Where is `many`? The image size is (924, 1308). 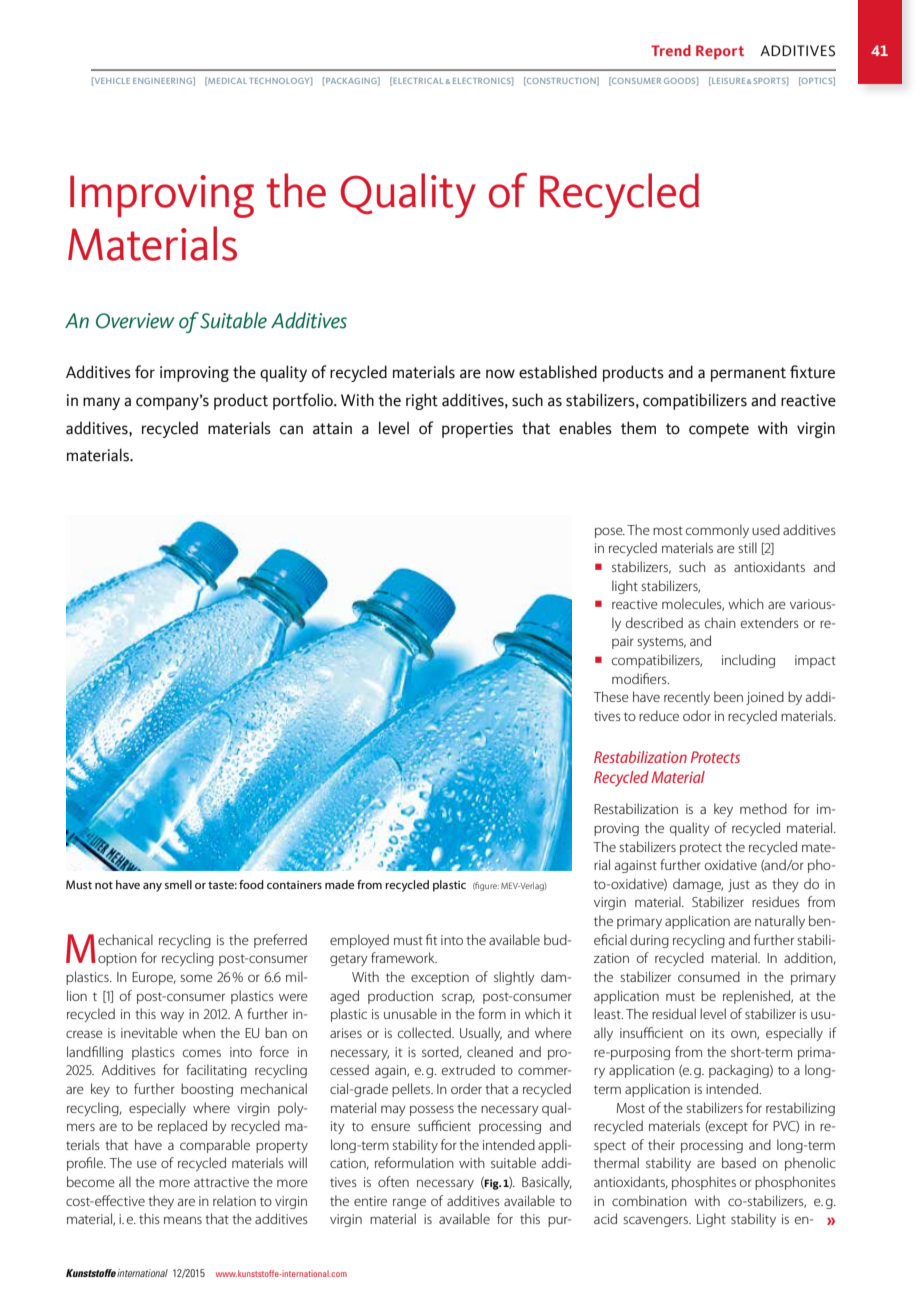 many is located at coordinates (101, 403).
